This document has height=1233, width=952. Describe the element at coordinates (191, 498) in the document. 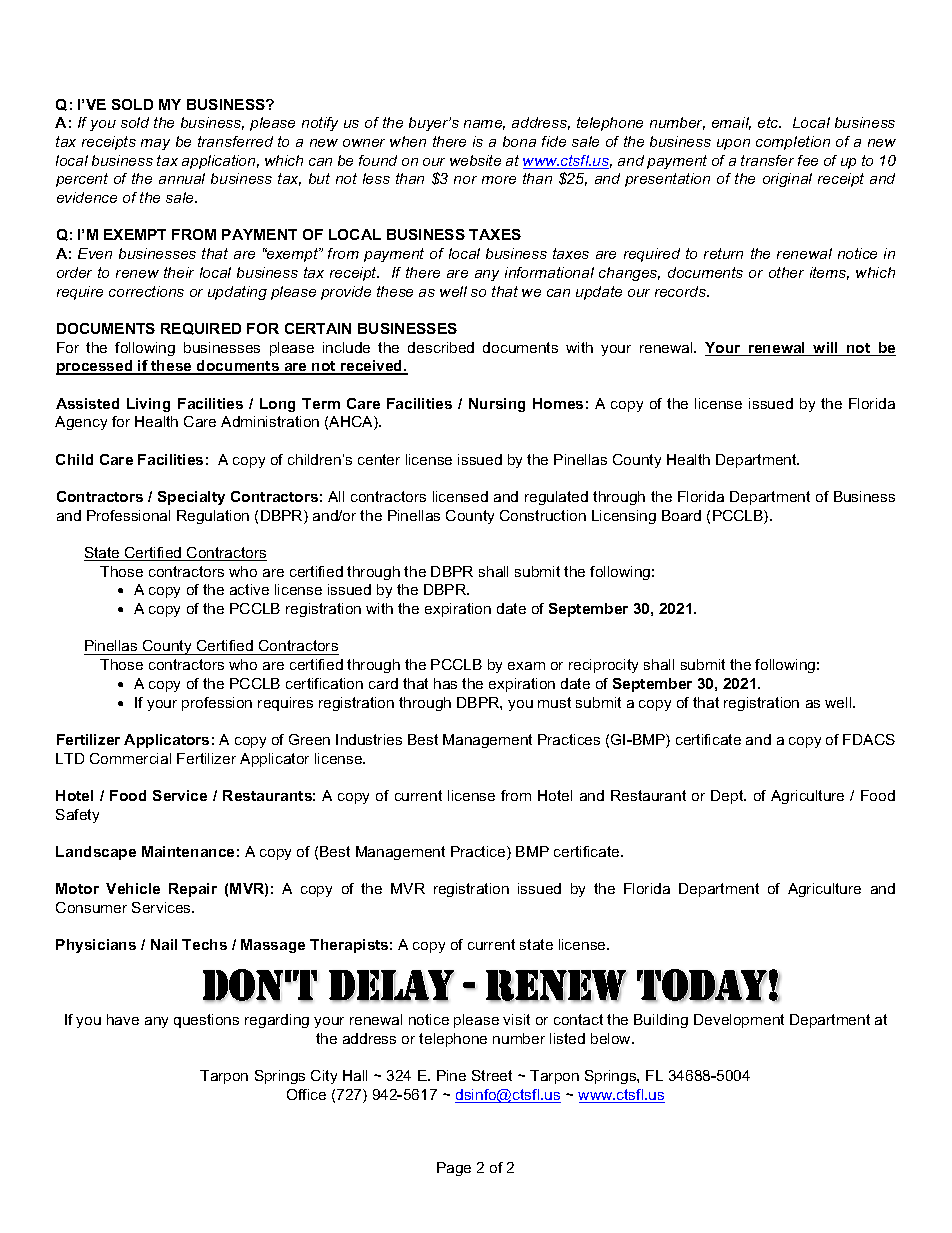

I see `Specialty` at that location.
